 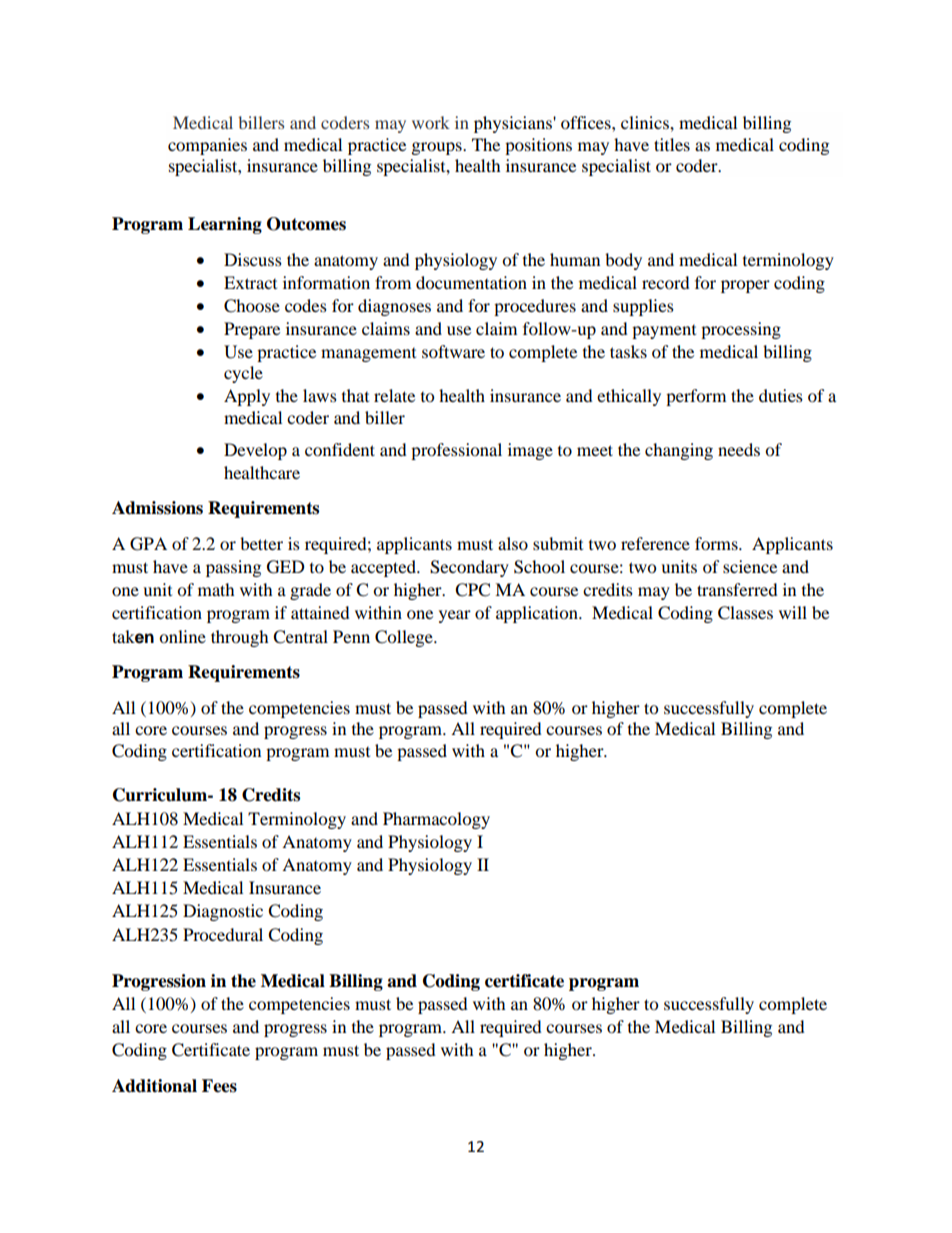 What do you see at coordinates (739, 449) in the page?
I see `needs` at bounding box center [739, 449].
